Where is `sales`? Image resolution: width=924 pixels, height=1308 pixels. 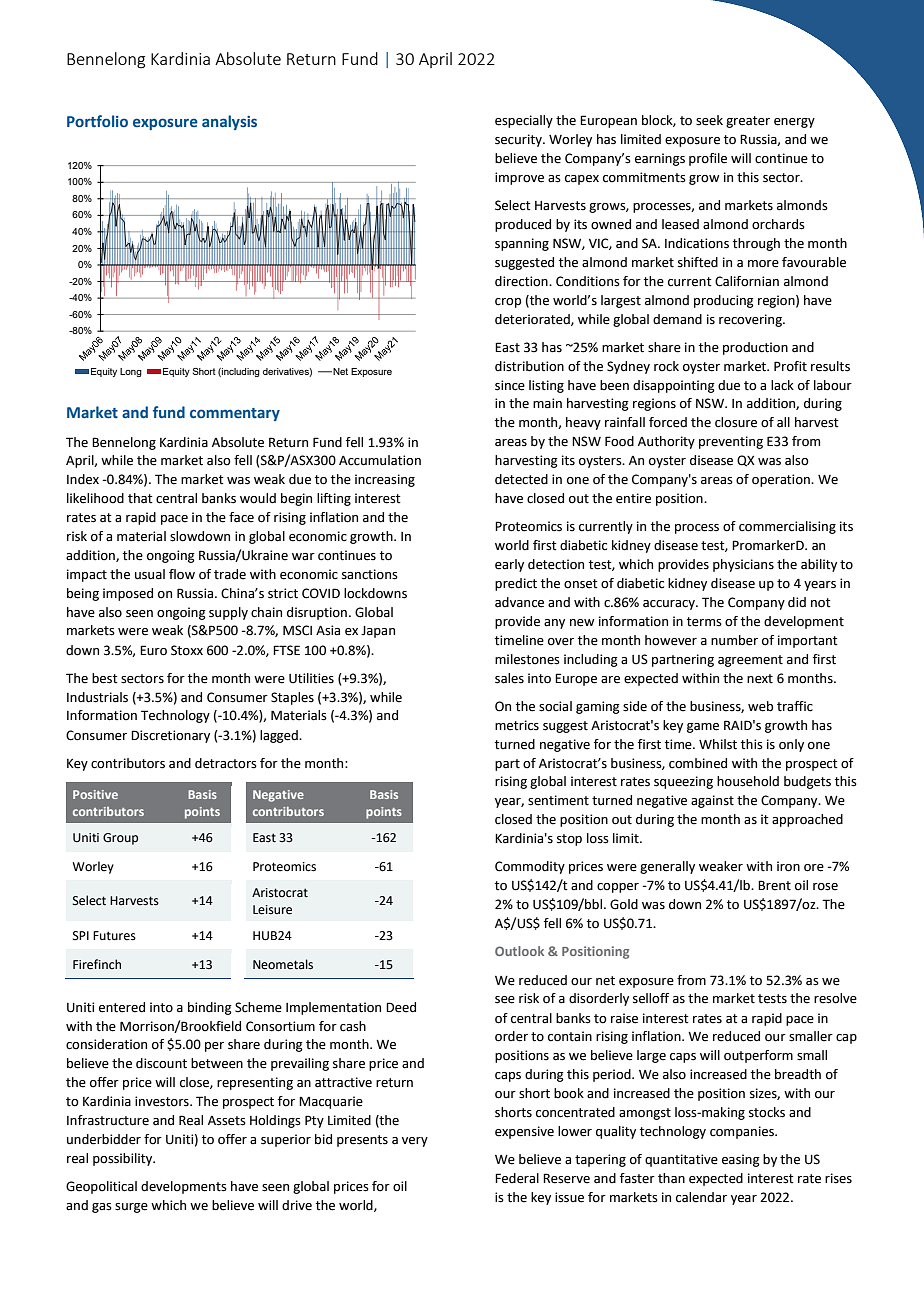
sales is located at coordinates (509, 678).
